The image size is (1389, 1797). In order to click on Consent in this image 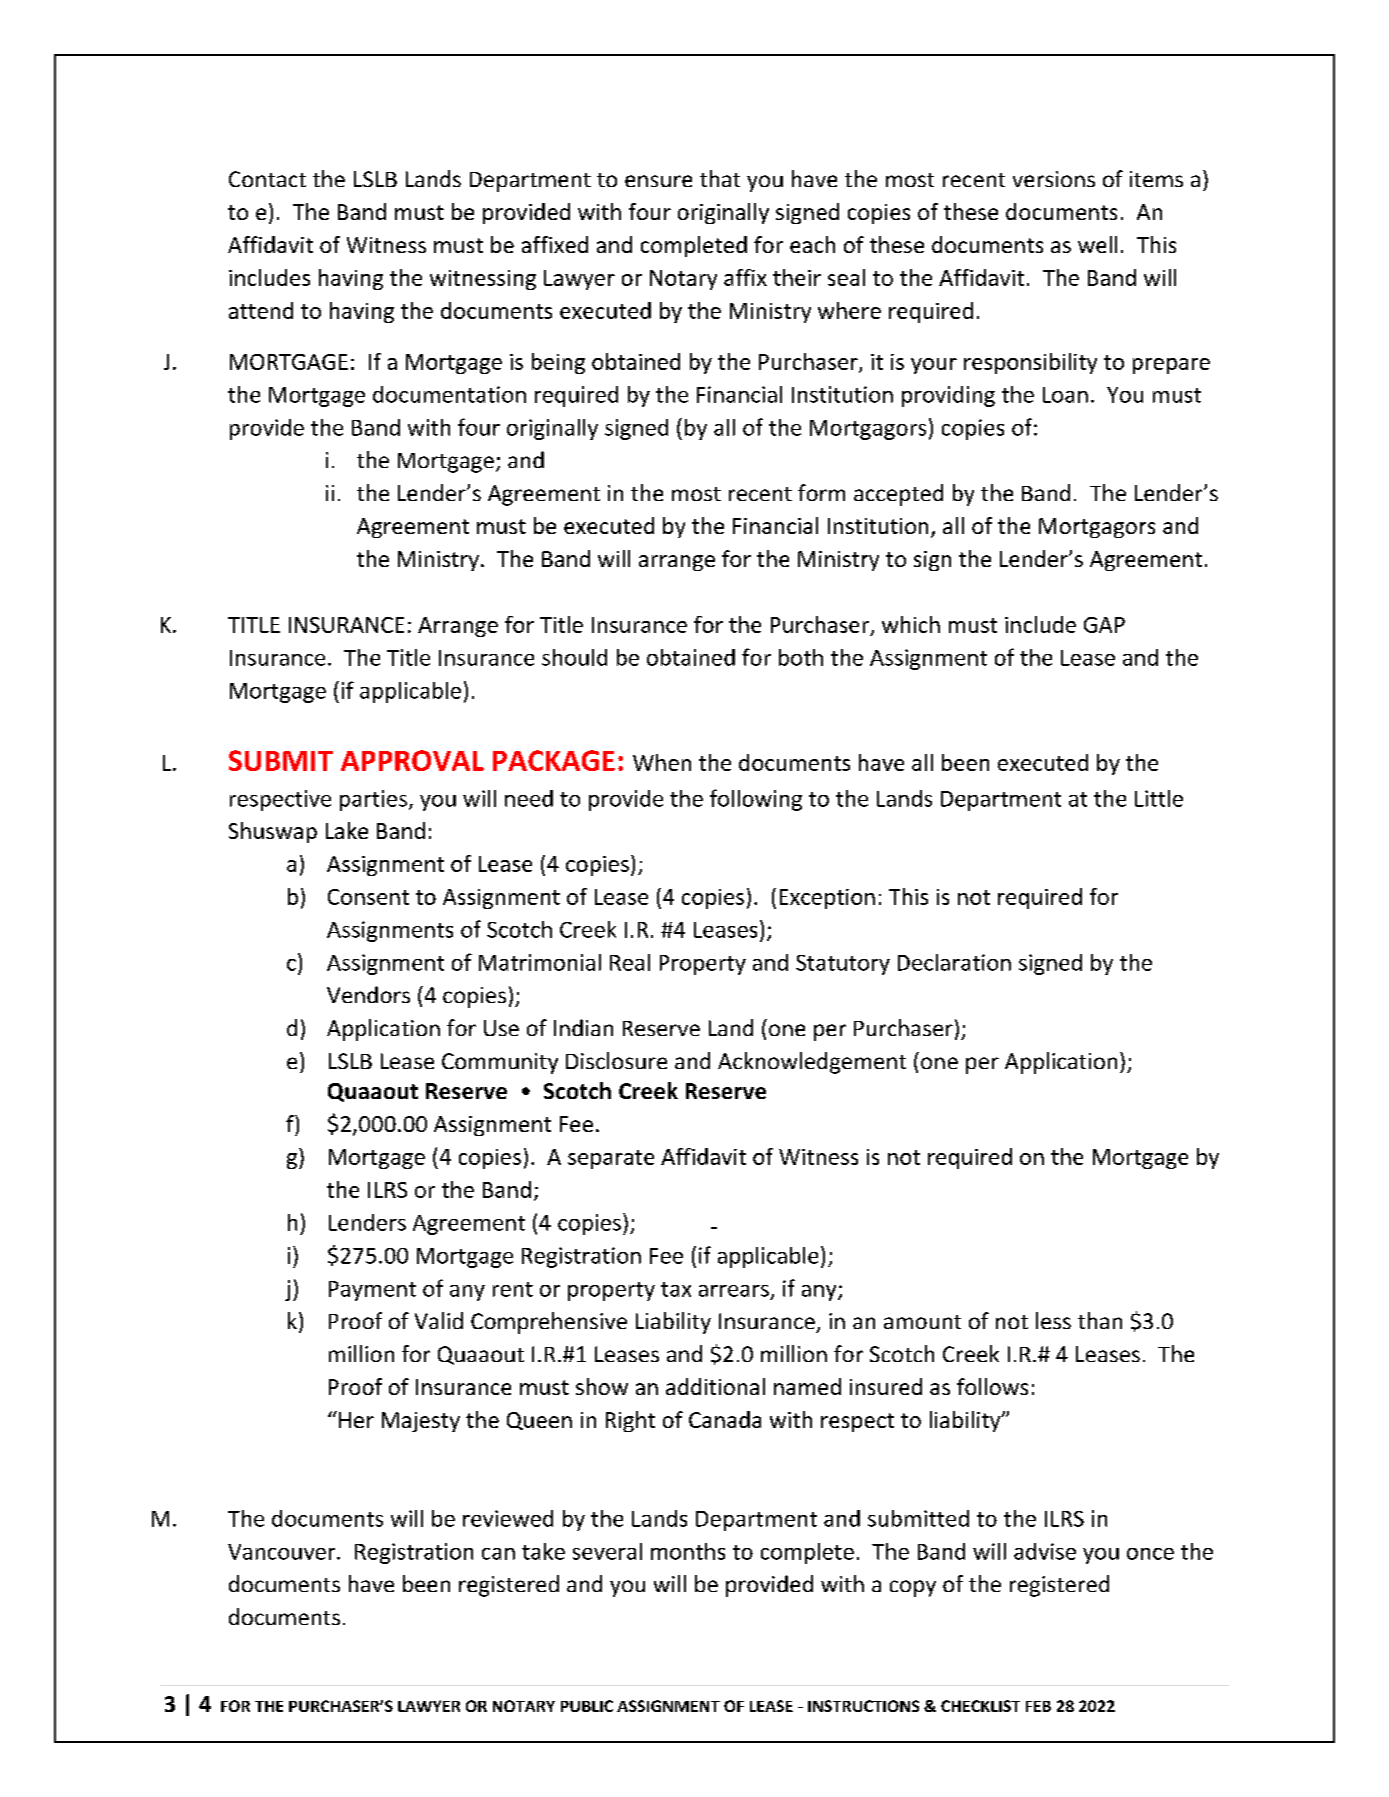, I will do `click(368, 897)`.
